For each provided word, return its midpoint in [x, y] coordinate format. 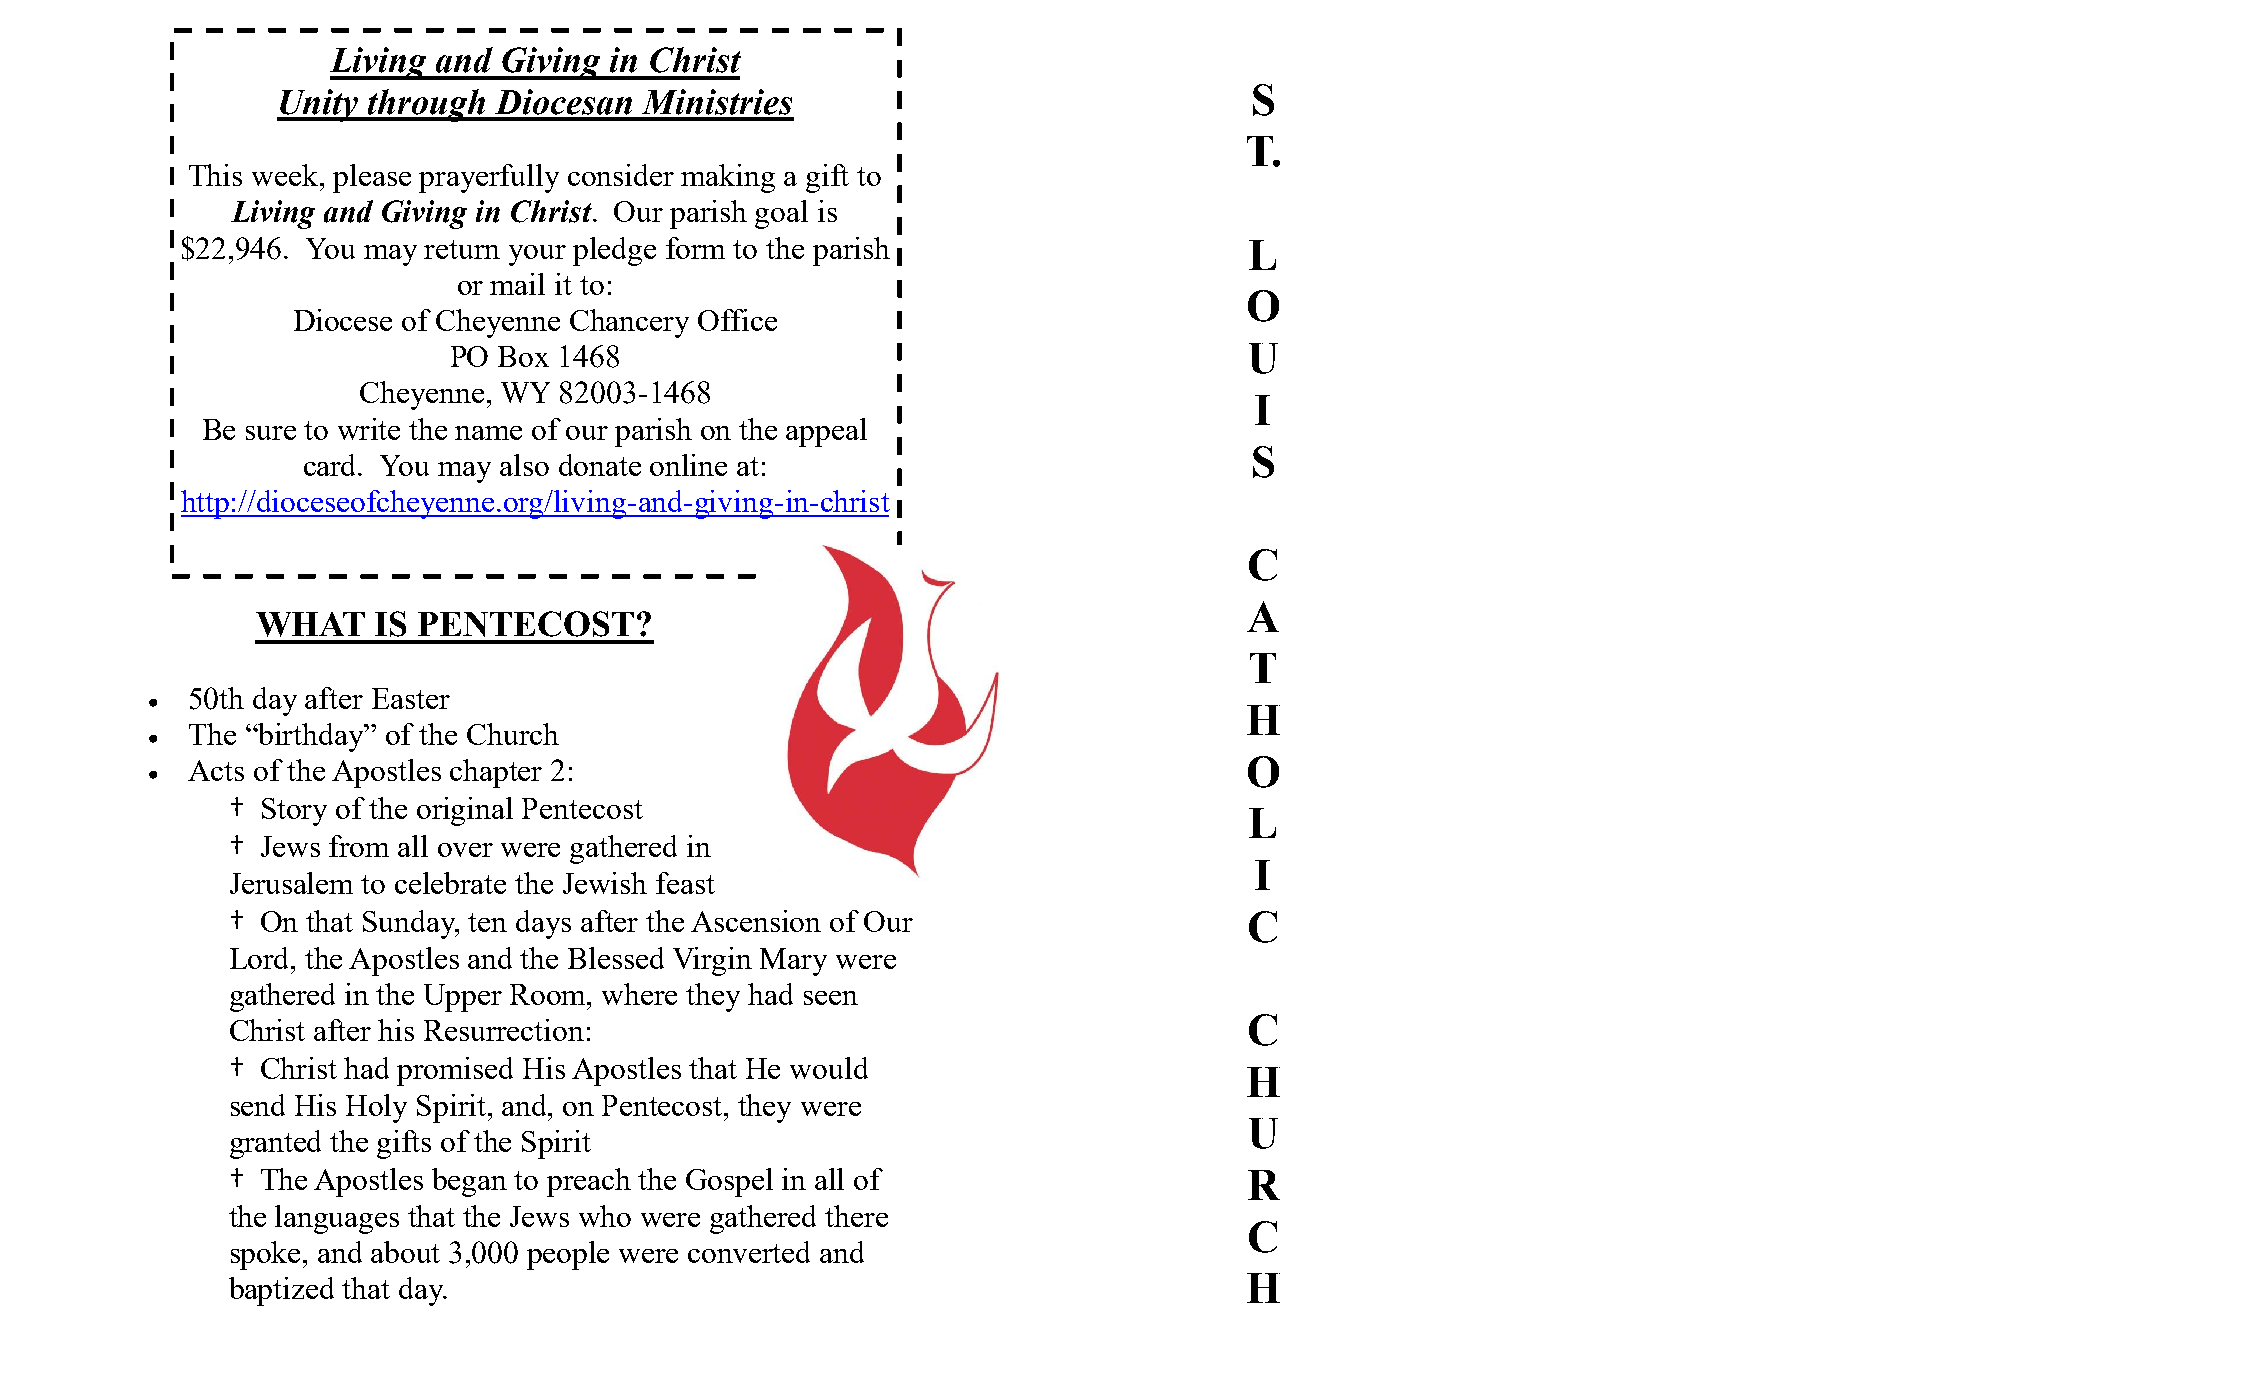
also [524, 465]
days [543, 924]
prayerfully [489, 178]
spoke [267, 1255]
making [728, 178]
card [332, 465]
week [286, 175]
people [568, 1255]
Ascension [756, 921]
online [688, 465]
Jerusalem [291, 883]
